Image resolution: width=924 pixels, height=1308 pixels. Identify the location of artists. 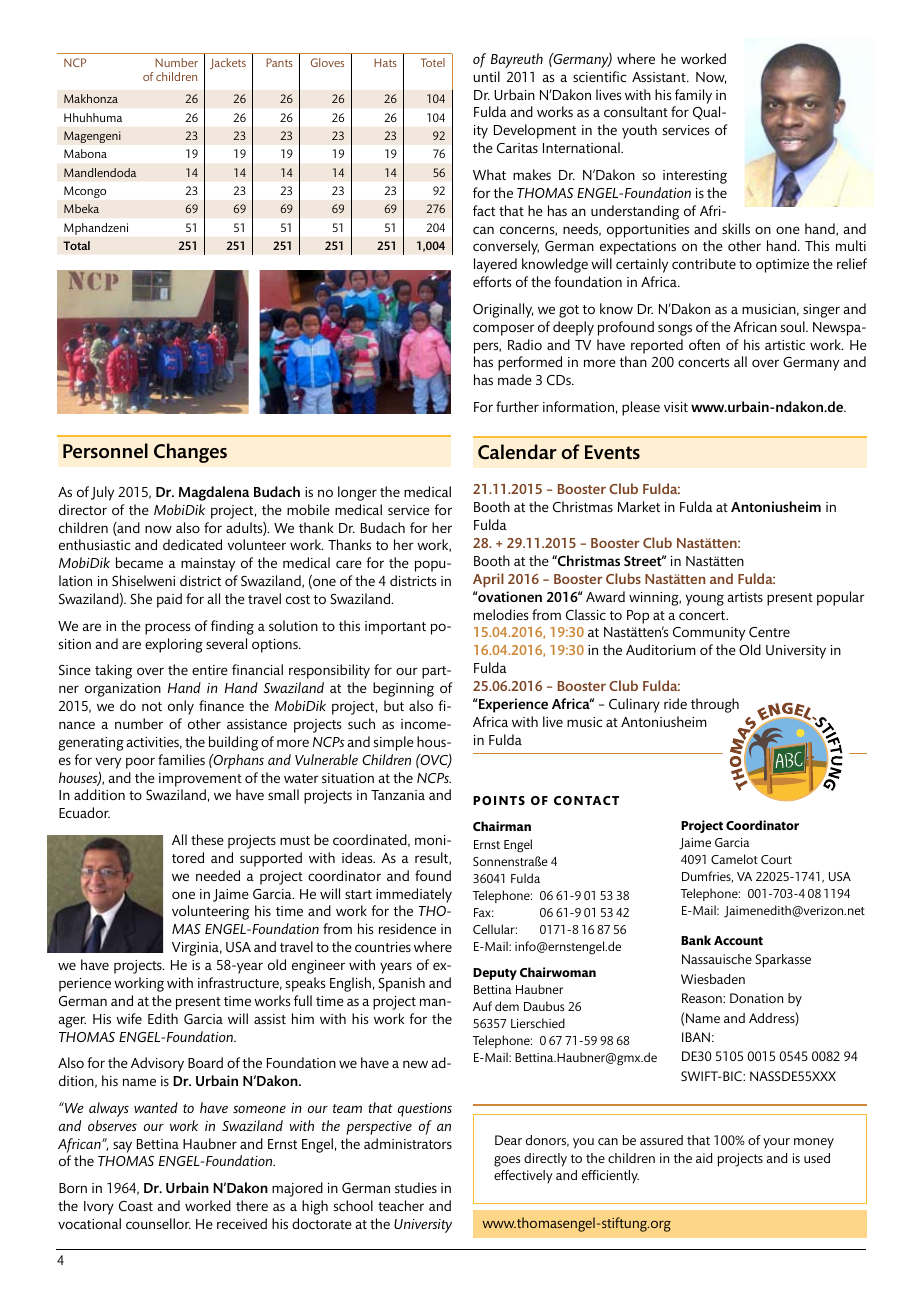
(745, 597).
